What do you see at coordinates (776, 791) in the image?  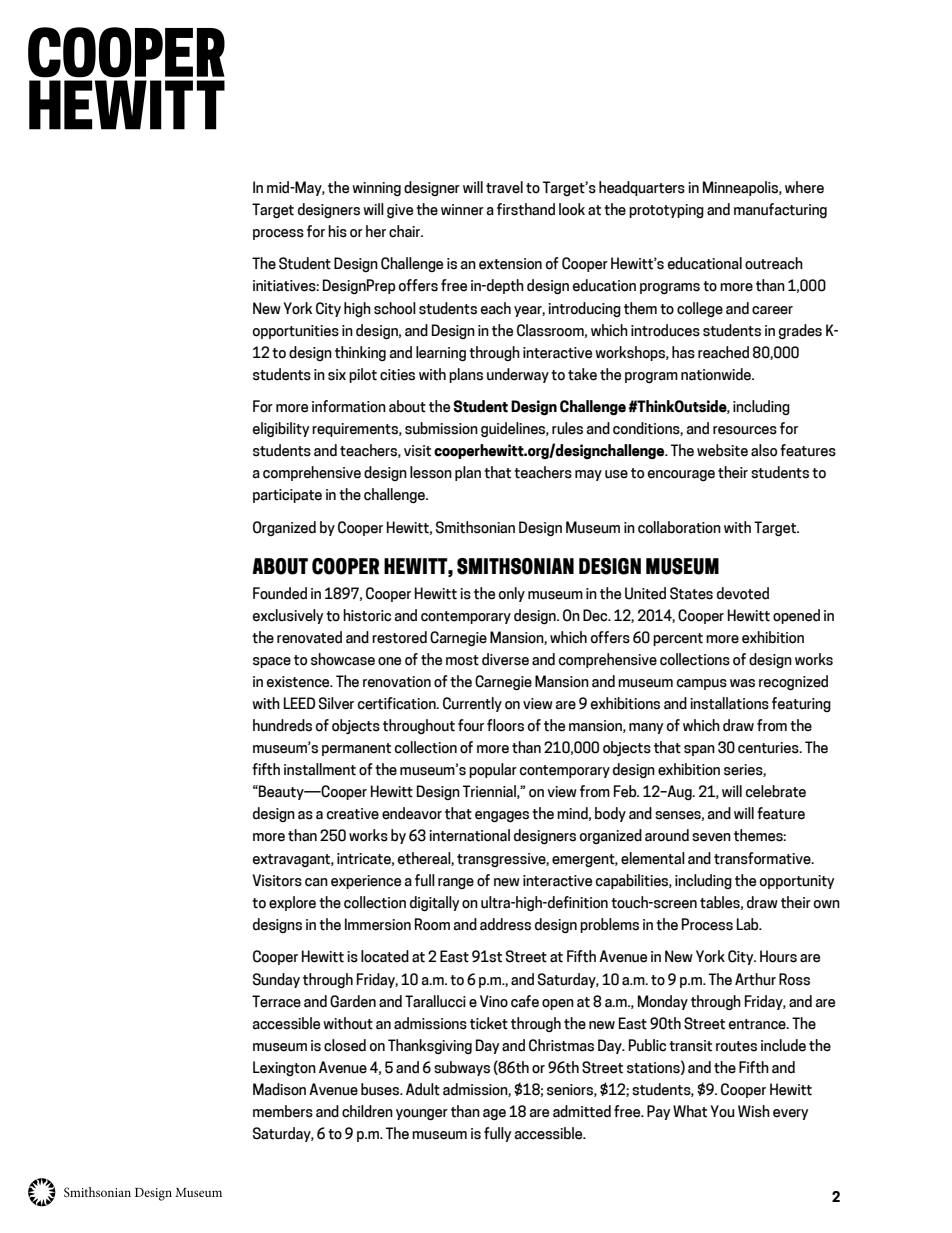 I see `celebrate` at bounding box center [776, 791].
